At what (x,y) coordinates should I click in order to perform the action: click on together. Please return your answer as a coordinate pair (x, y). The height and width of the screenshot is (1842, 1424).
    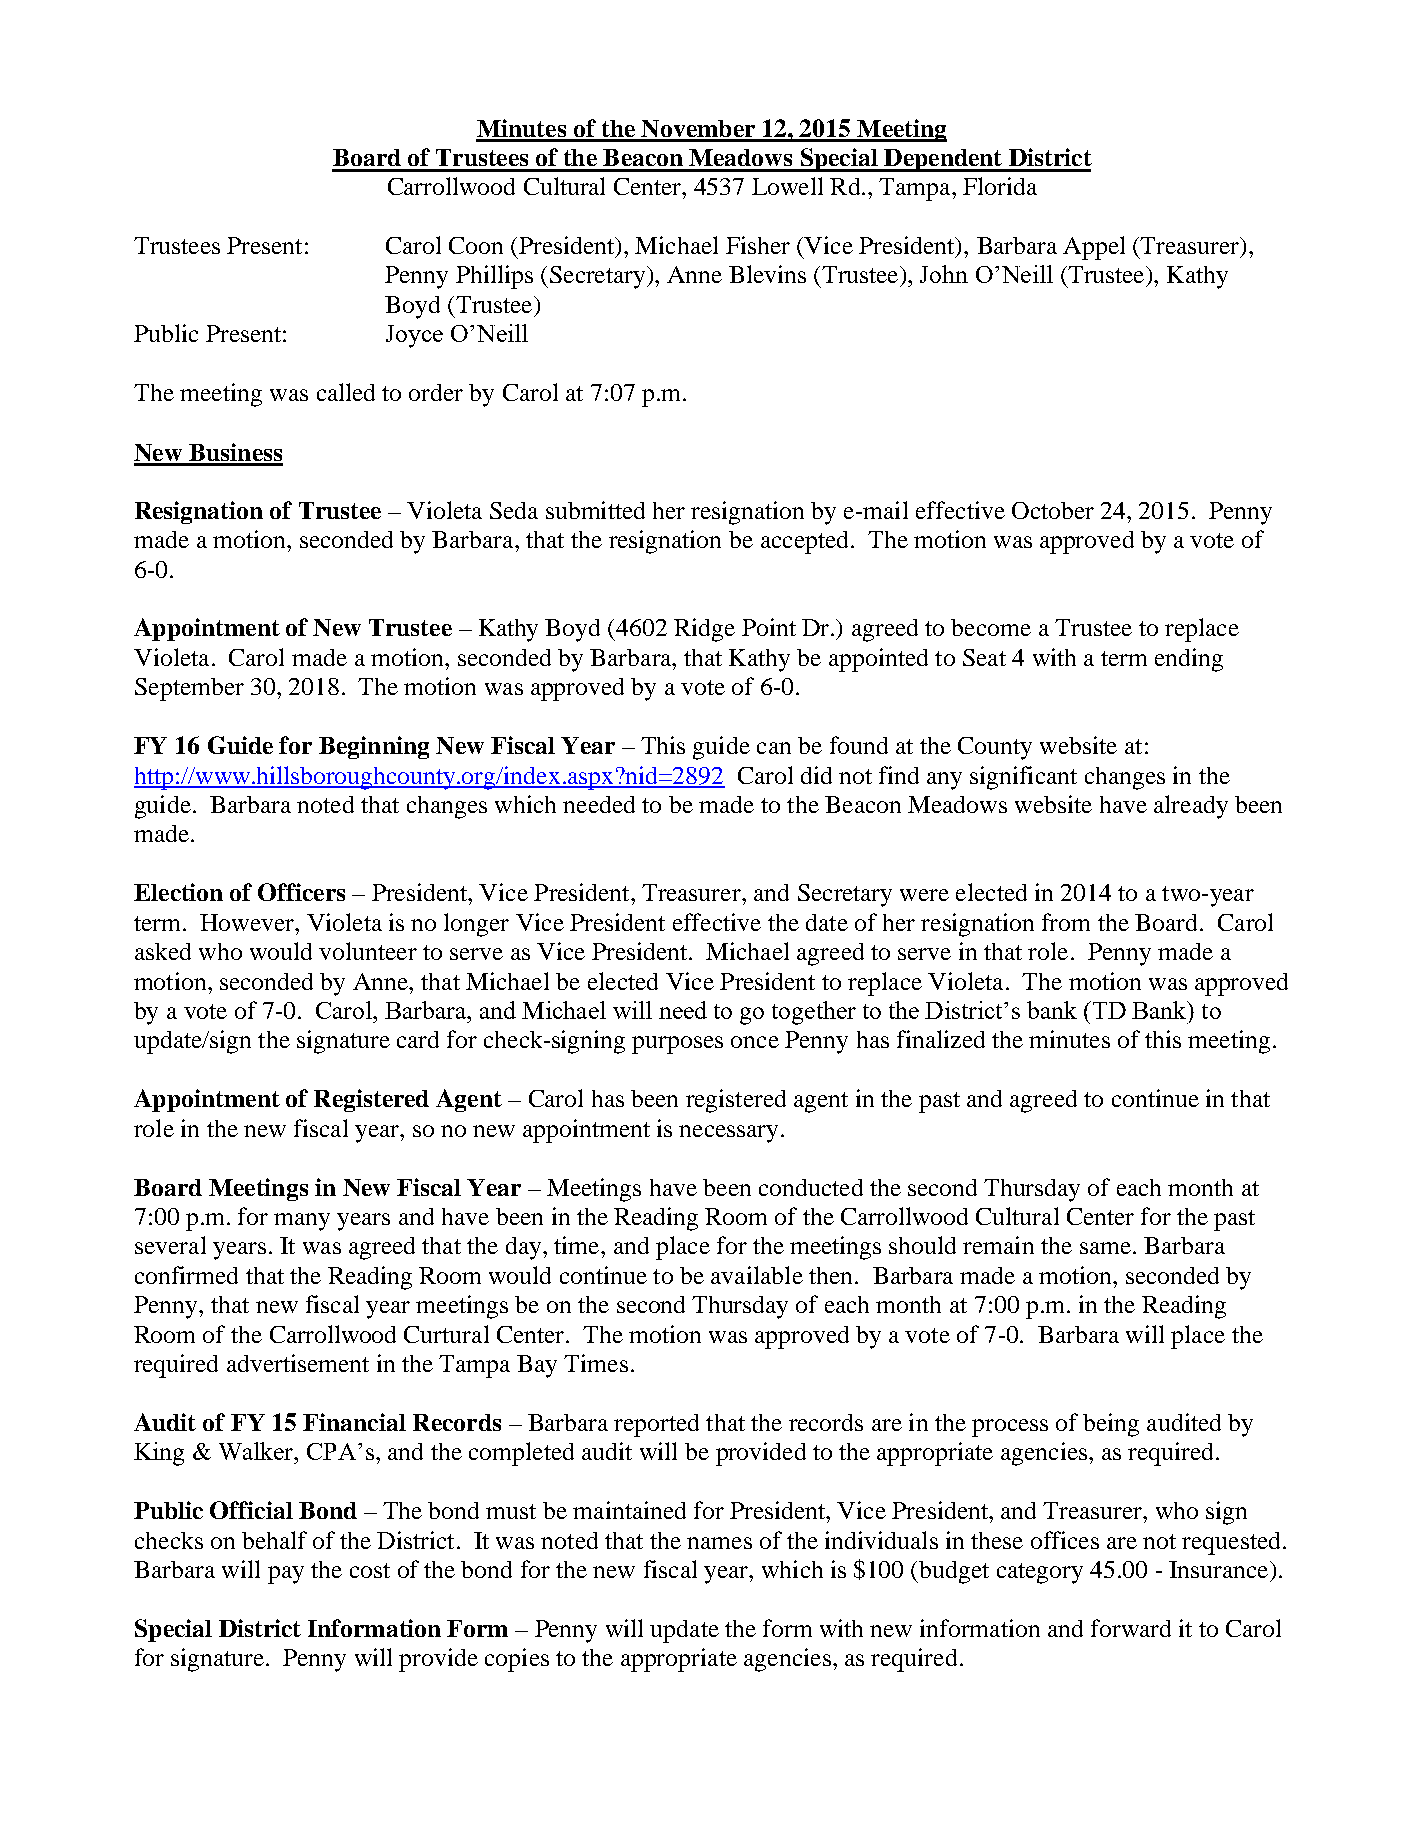
    Looking at the image, I should click on (814, 1013).
